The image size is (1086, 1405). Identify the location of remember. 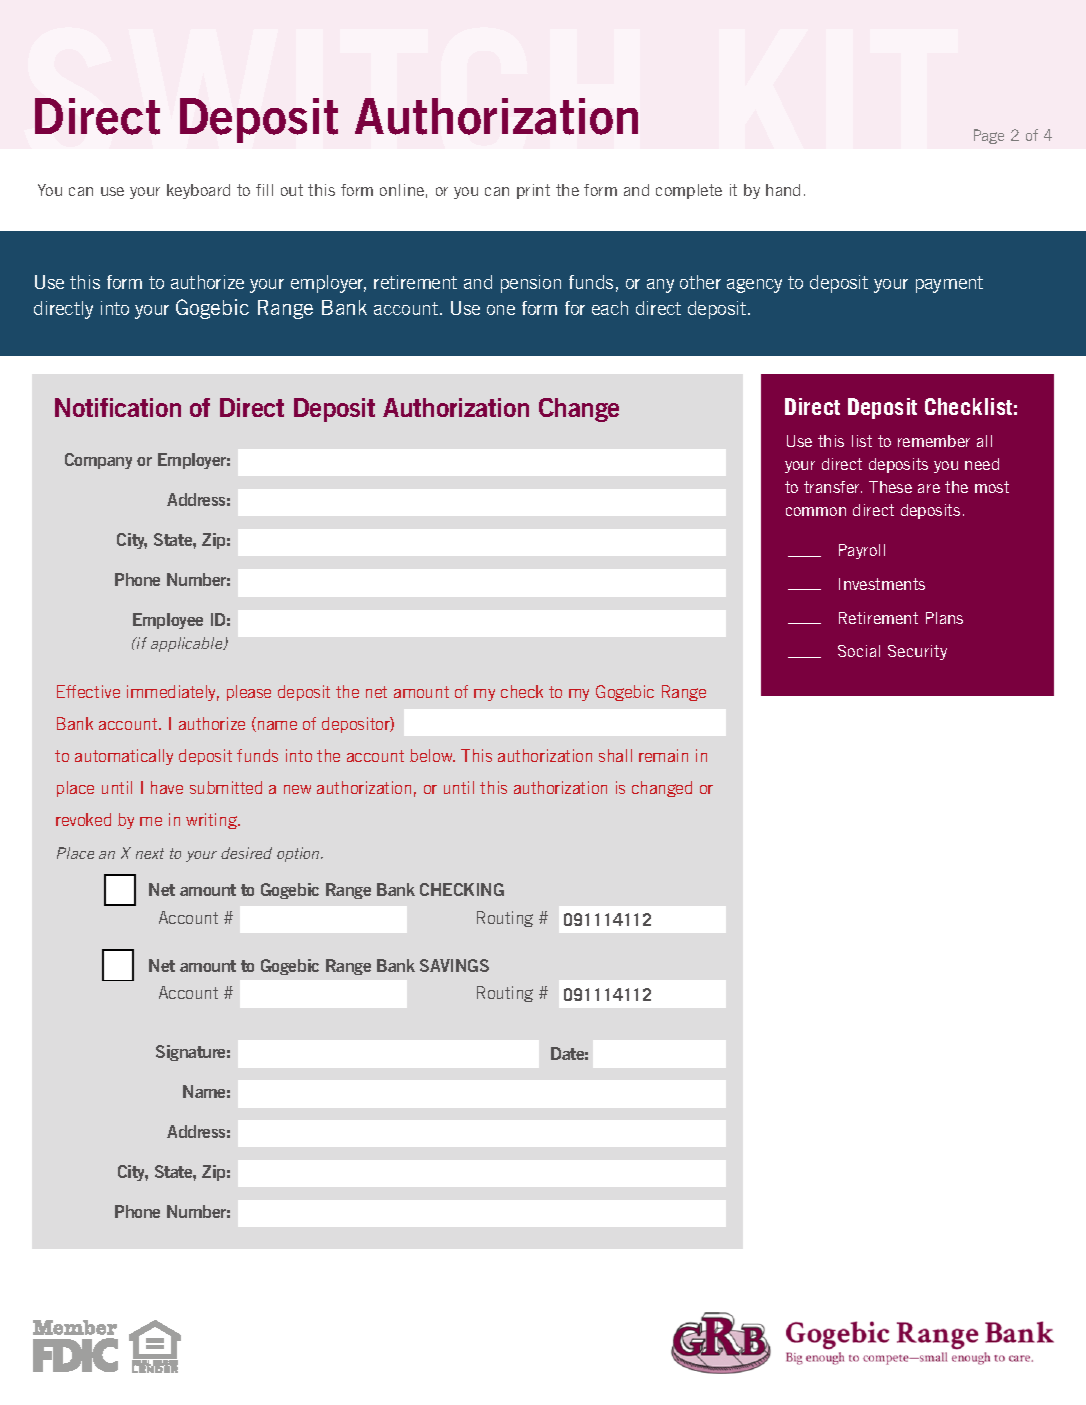
(934, 441).
